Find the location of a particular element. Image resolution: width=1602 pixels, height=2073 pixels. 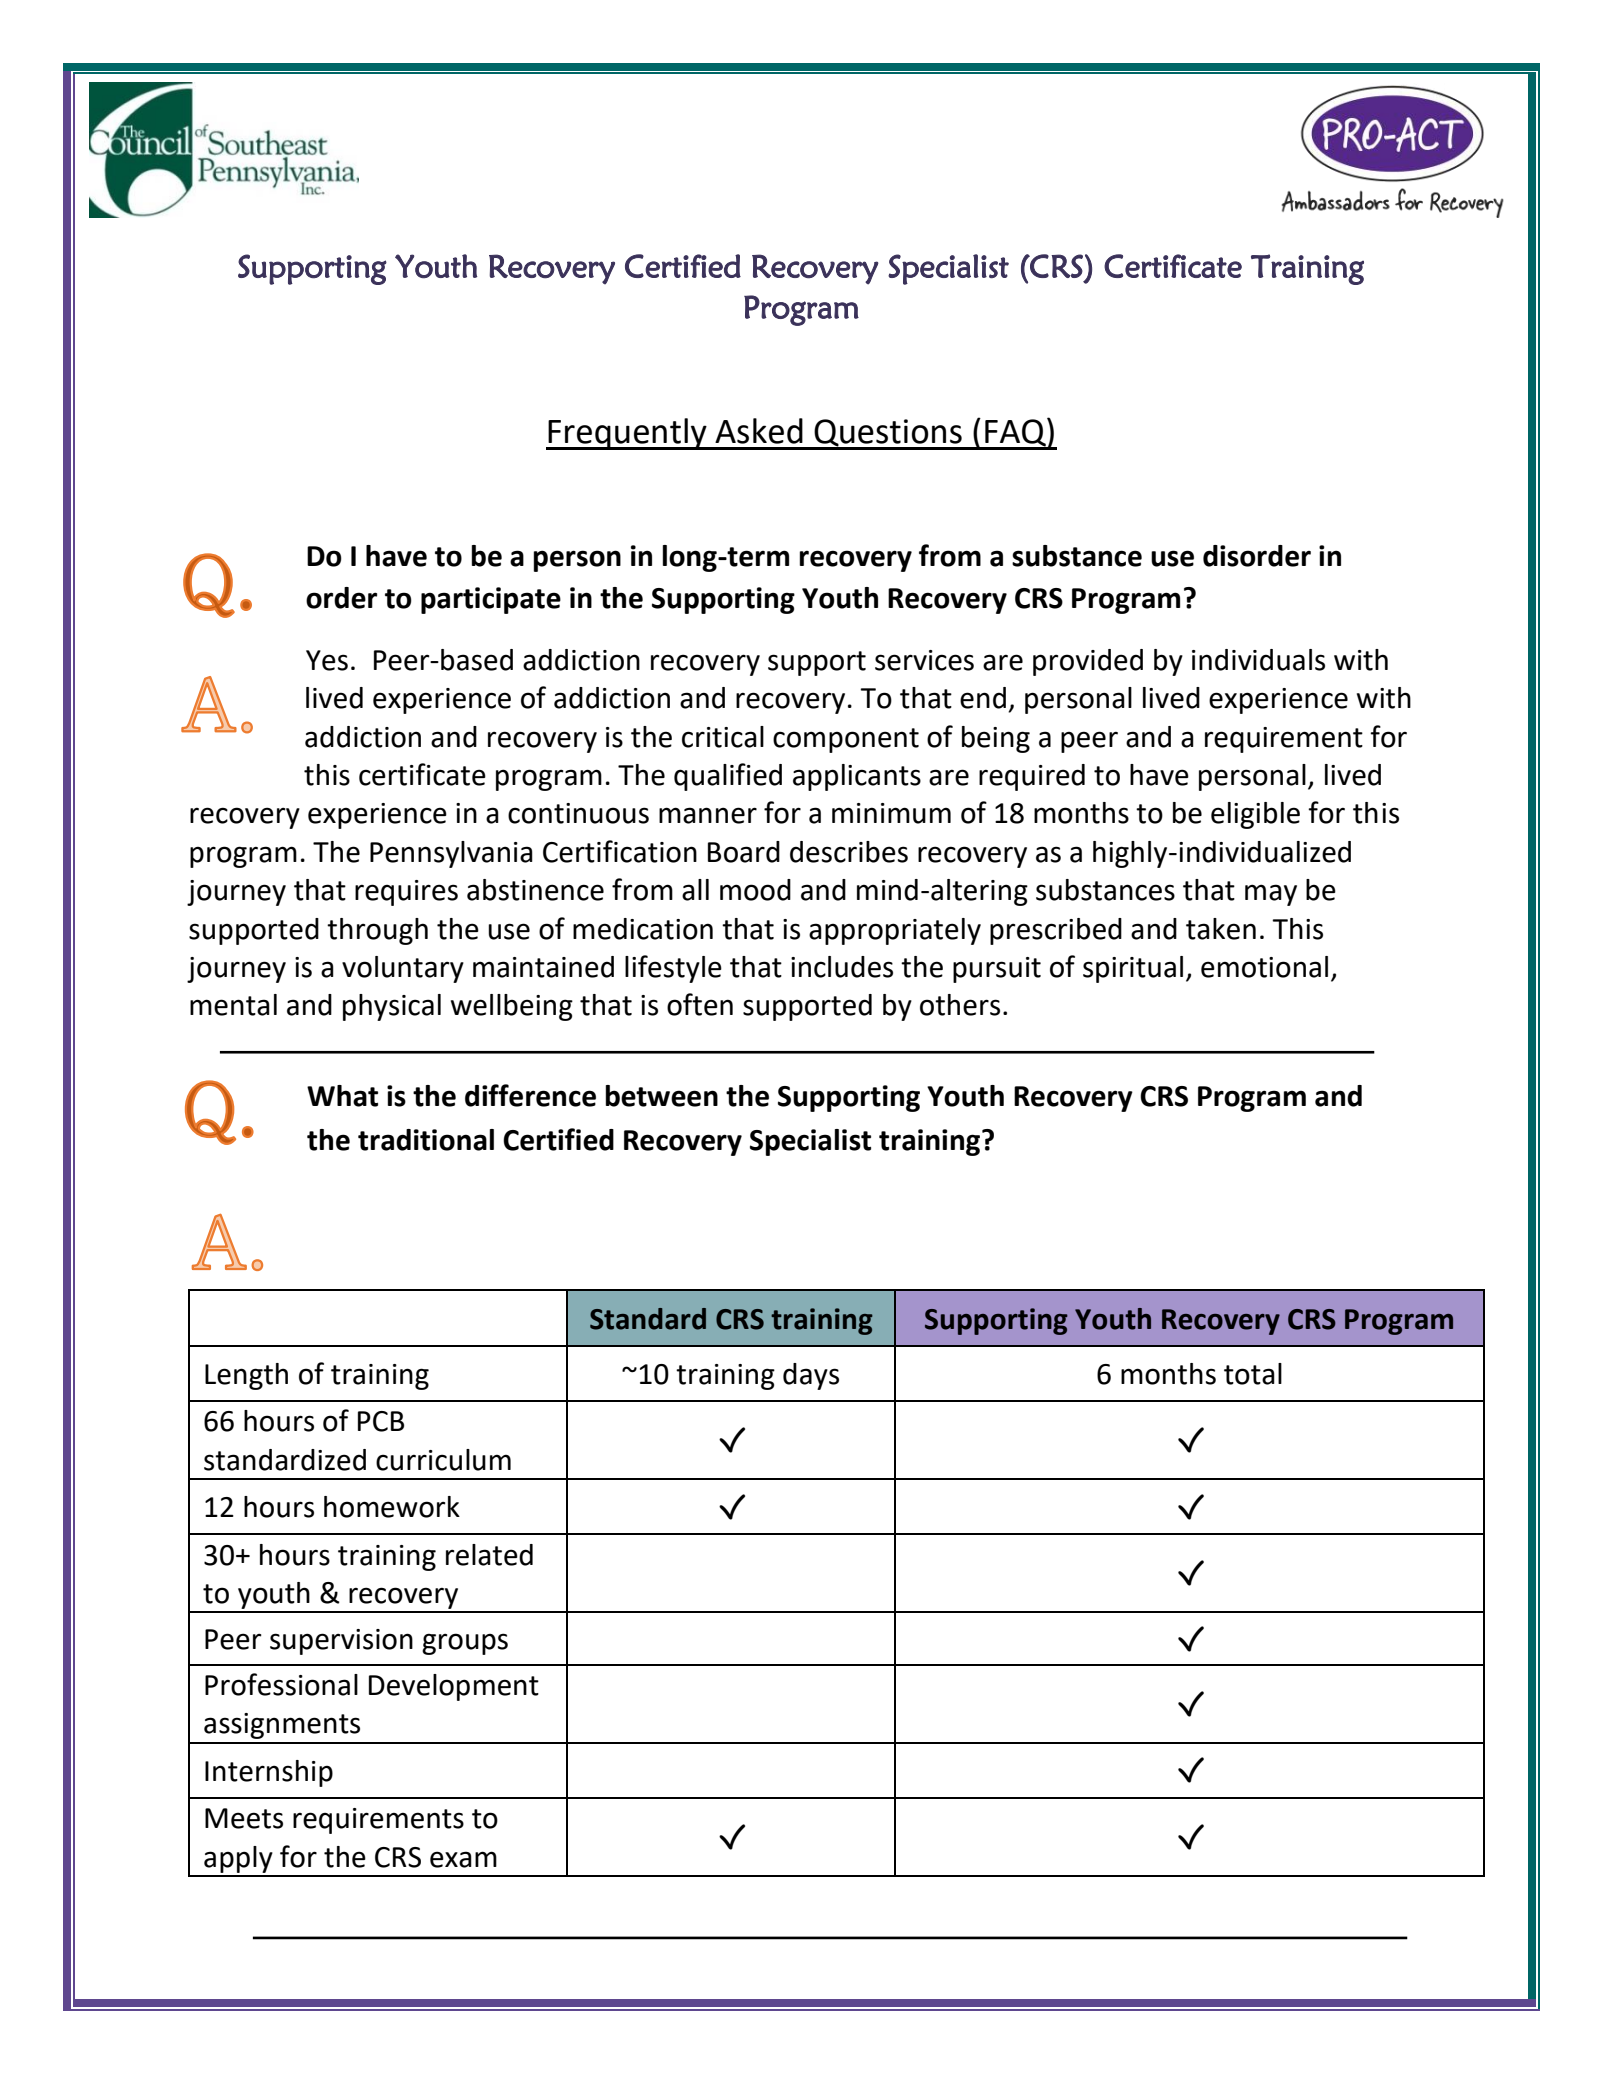

days is located at coordinates (811, 1376).
